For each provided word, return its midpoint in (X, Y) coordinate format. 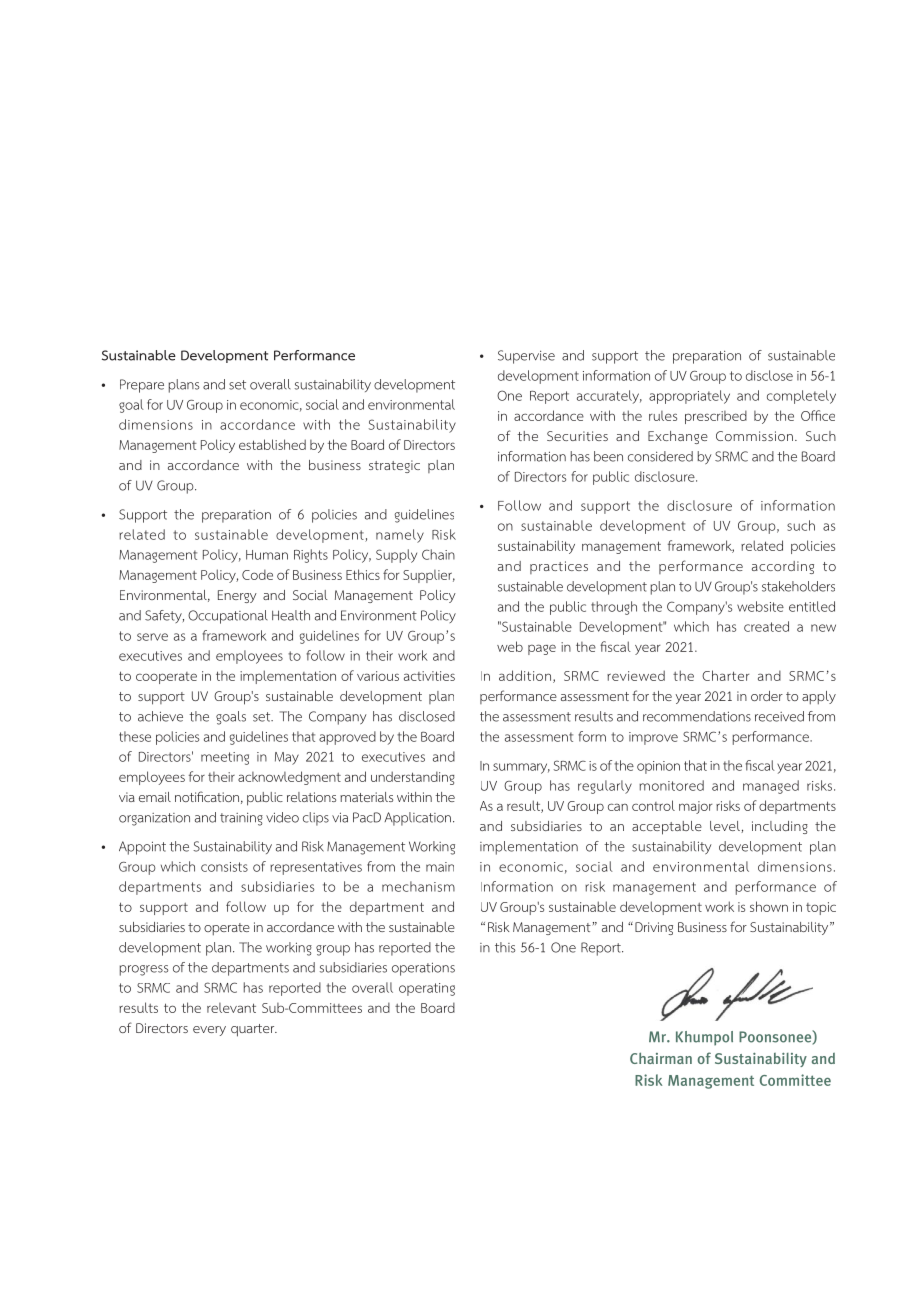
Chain (438, 554)
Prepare (142, 386)
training (241, 819)
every (209, 1031)
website (760, 606)
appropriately (689, 397)
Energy (237, 596)
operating (427, 989)
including (780, 827)
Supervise (526, 357)
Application (417, 819)
